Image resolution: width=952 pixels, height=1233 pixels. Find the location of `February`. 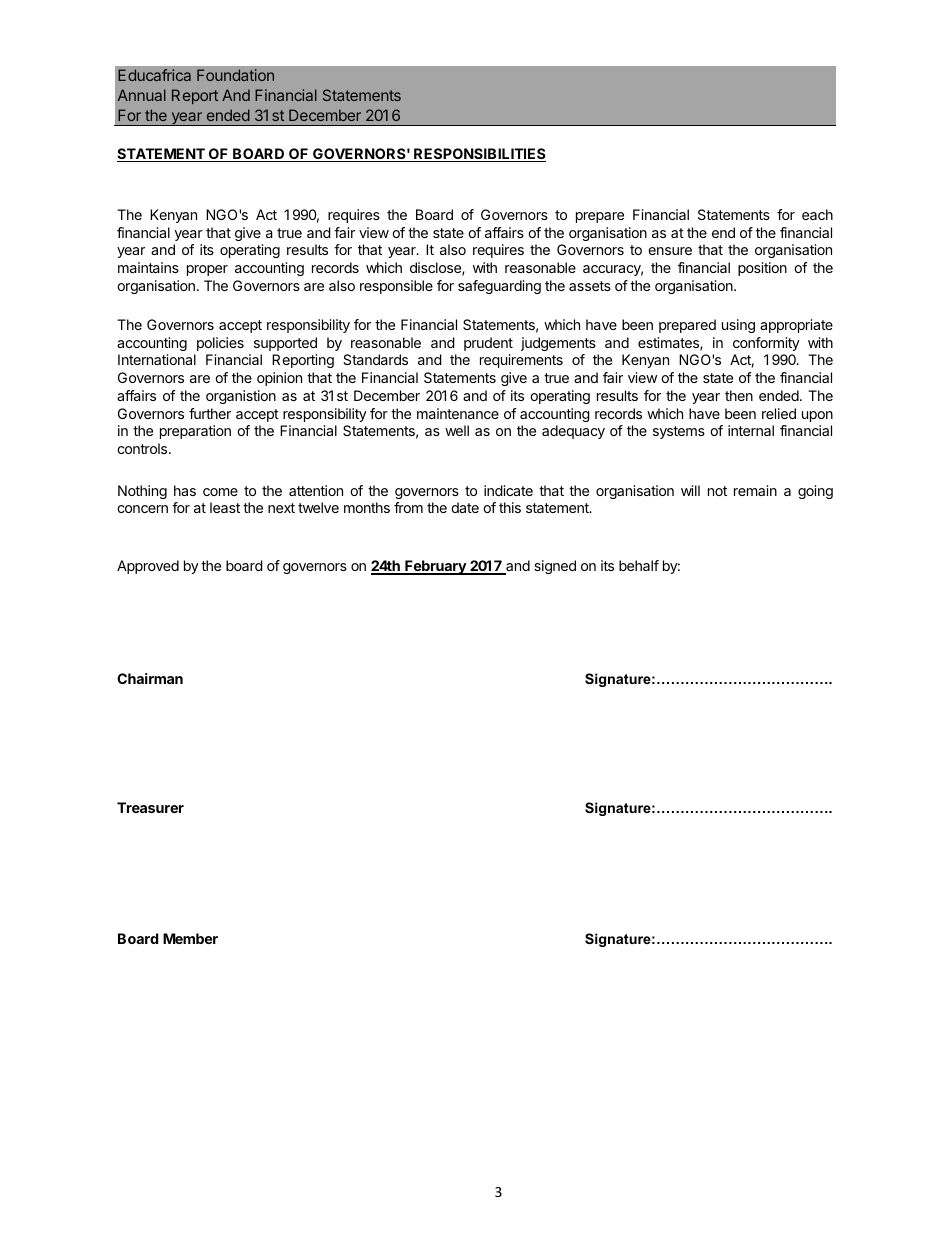

February is located at coordinates (435, 567).
